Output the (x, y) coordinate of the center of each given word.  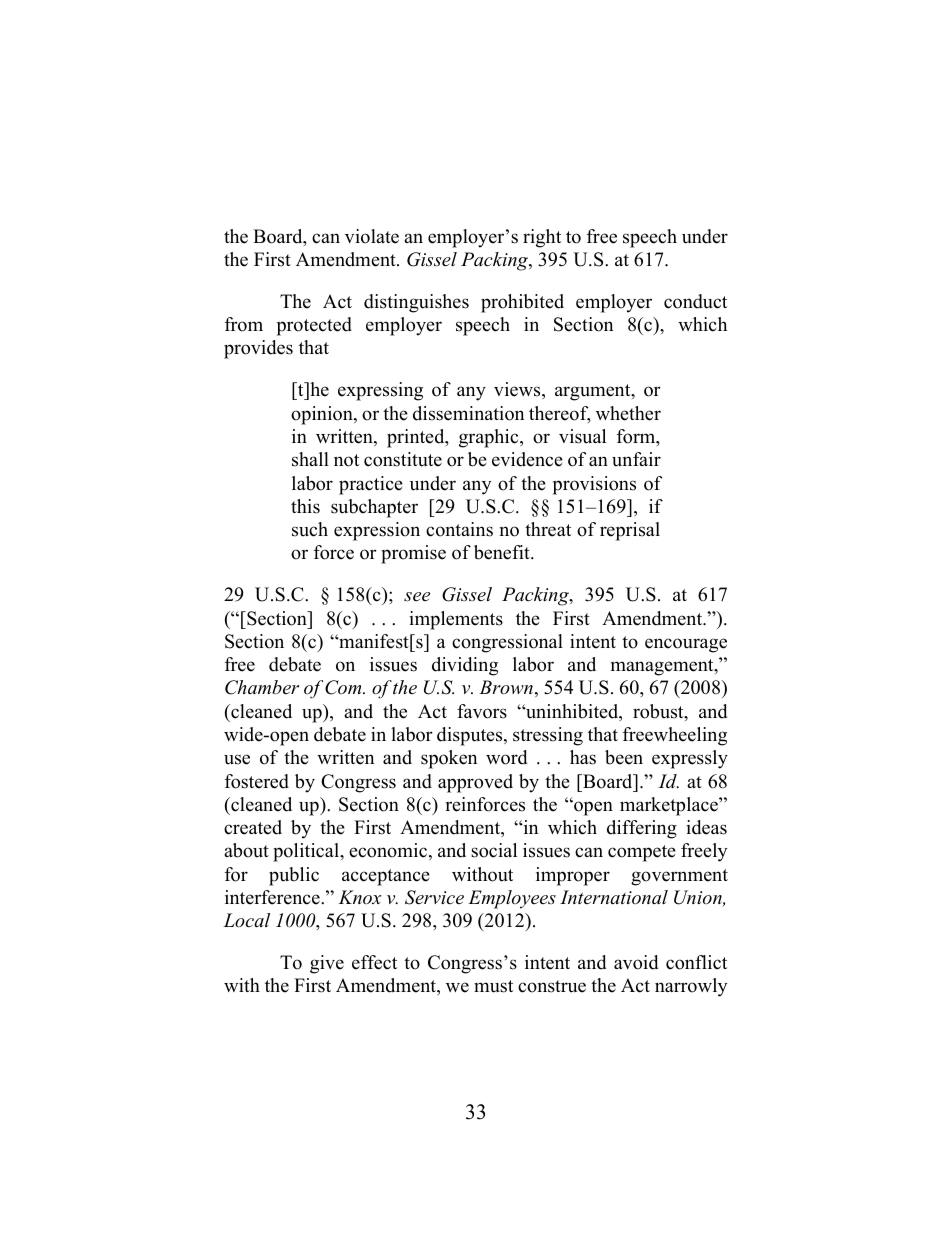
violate (372, 236)
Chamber (262, 687)
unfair (636, 459)
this (305, 506)
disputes (471, 736)
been (624, 757)
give (327, 964)
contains (459, 529)
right (542, 238)
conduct (695, 301)
